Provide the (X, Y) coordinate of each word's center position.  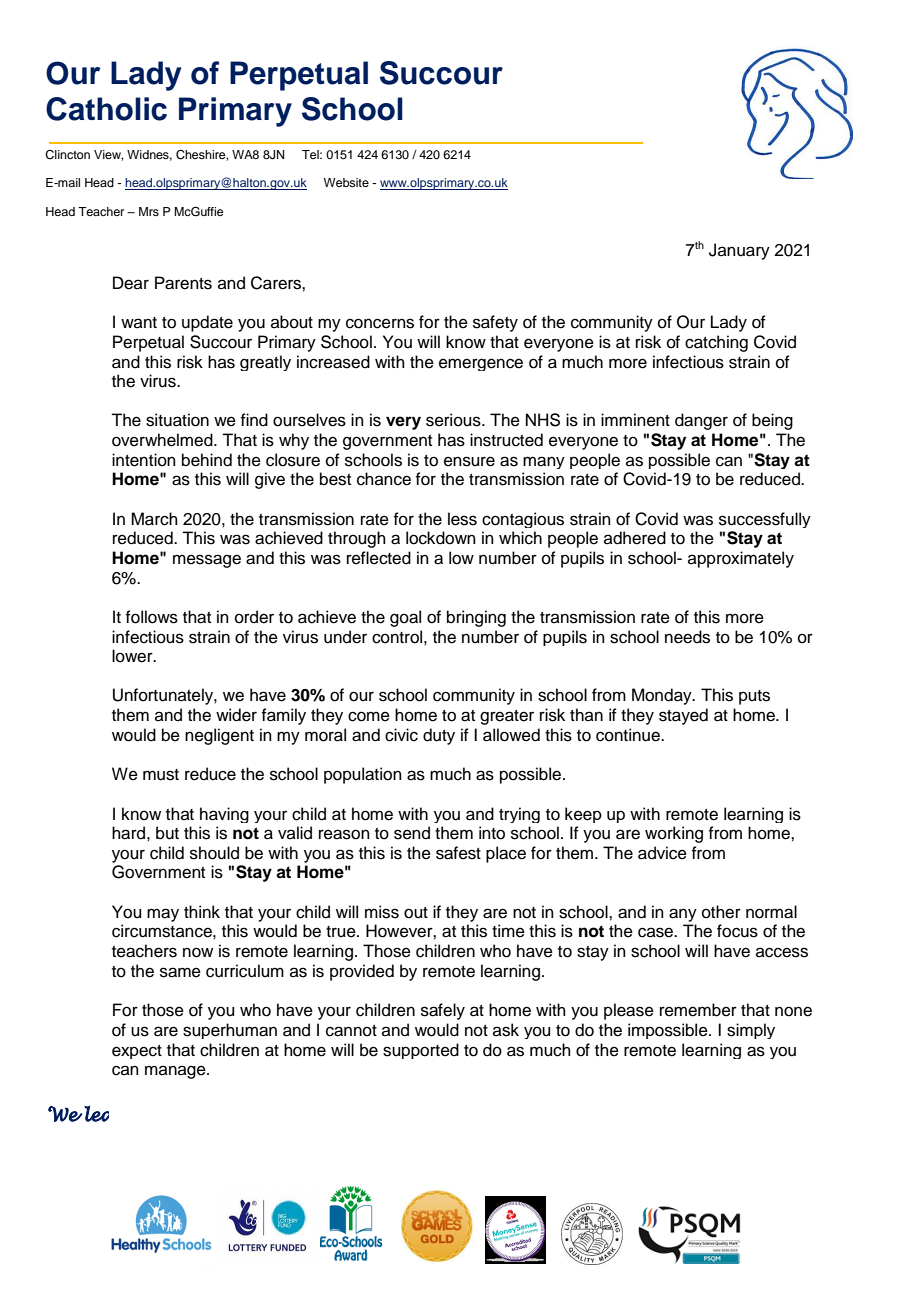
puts (754, 697)
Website (346, 182)
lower (133, 656)
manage (176, 1072)
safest (458, 853)
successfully (765, 520)
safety (495, 323)
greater (507, 717)
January (739, 251)
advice (662, 853)
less (462, 519)
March (154, 519)
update (207, 323)
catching (716, 343)
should (214, 853)
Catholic (106, 109)
